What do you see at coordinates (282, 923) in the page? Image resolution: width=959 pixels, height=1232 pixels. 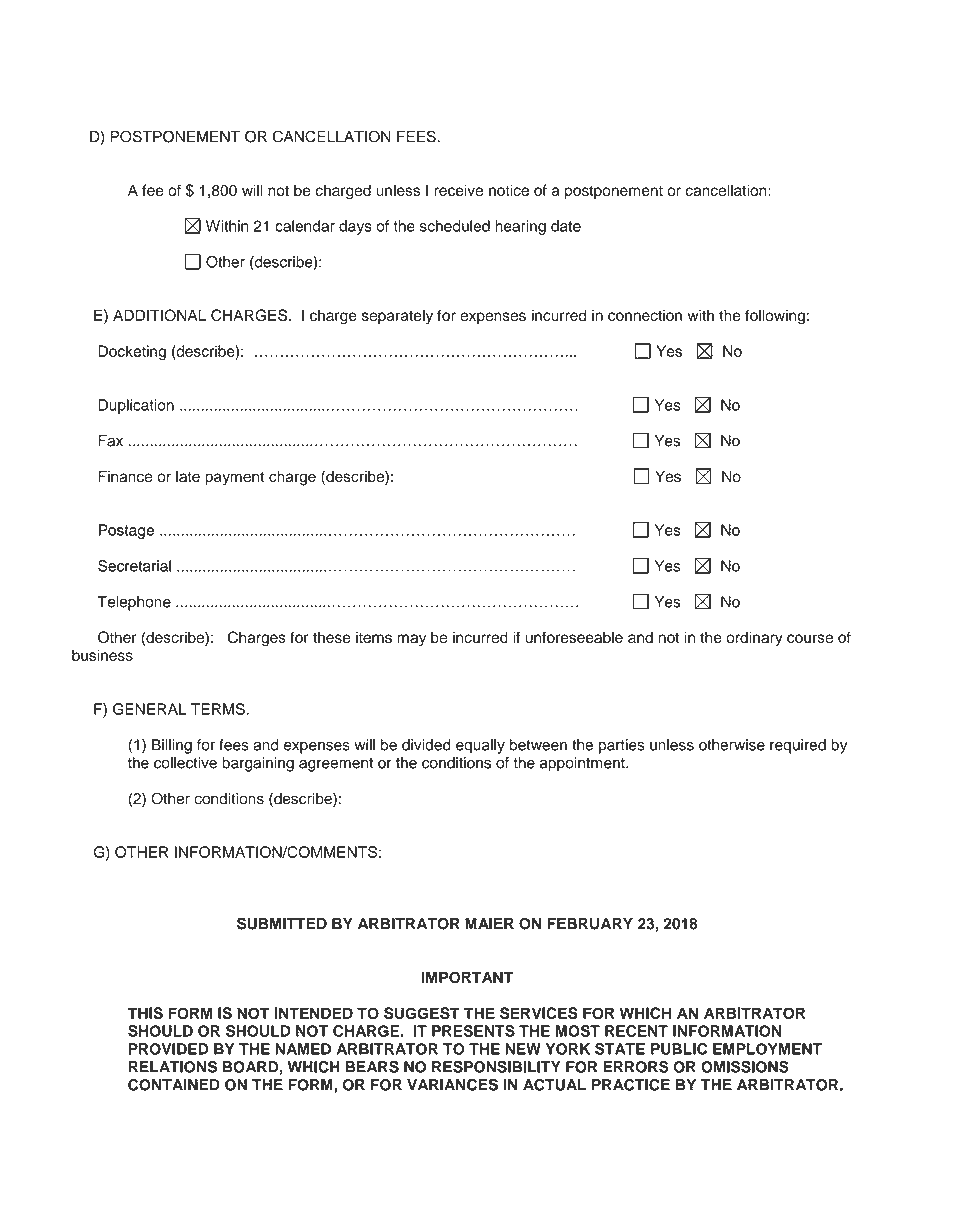 I see `SUBMITTED` at bounding box center [282, 923].
